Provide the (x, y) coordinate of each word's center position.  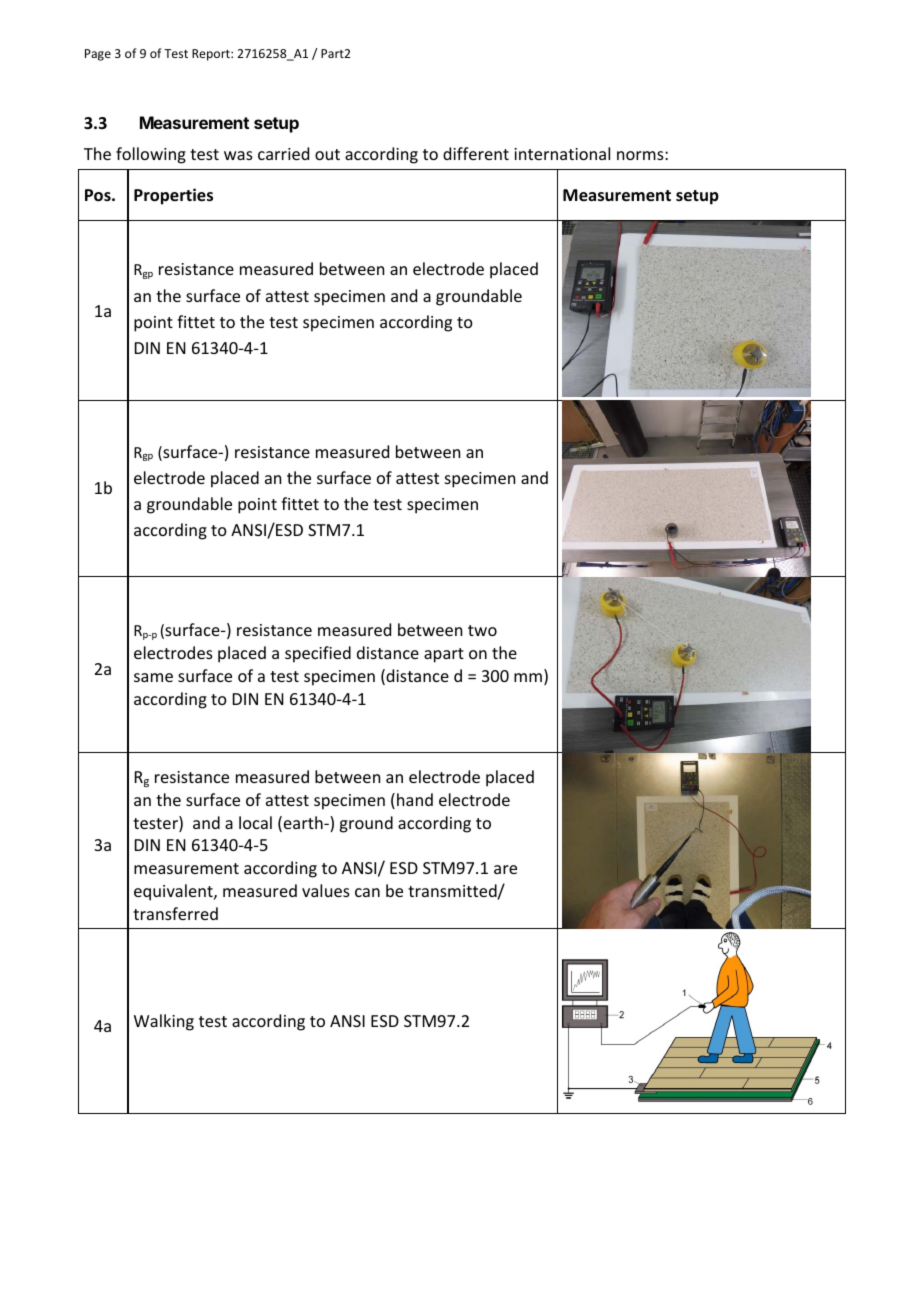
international (562, 153)
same (153, 677)
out (327, 154)
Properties (173, 196)
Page (98, 55)
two (482, 630)
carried (283, 153)
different (476, 153)
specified (318, 654)
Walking (164, 1022)
